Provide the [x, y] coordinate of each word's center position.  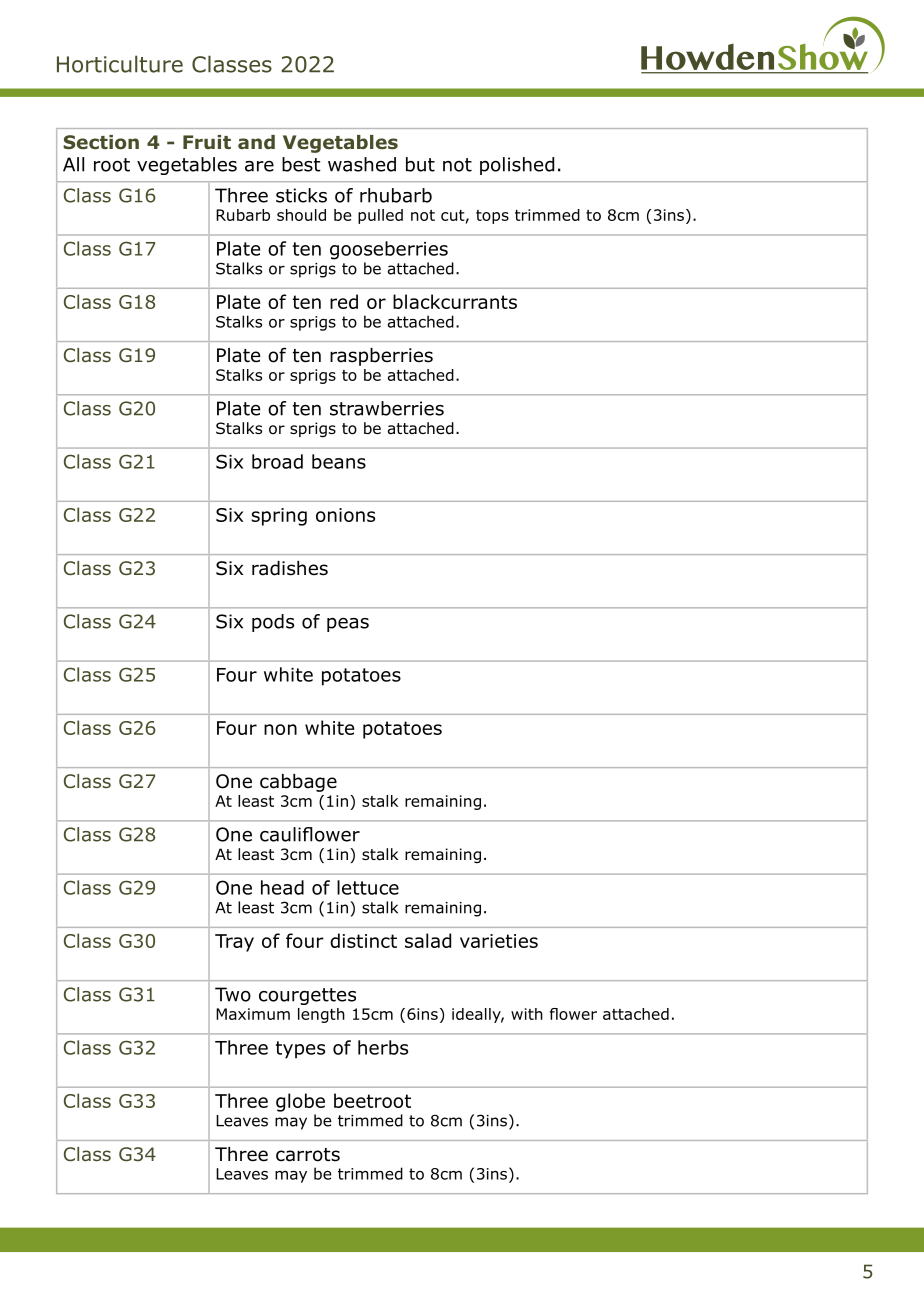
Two [233, 994]
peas [348, 625]
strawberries [387, 408]
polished [517, 166]
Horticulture [120, 64]
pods [273, 623]
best [301, 164]
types [300, 1050]
